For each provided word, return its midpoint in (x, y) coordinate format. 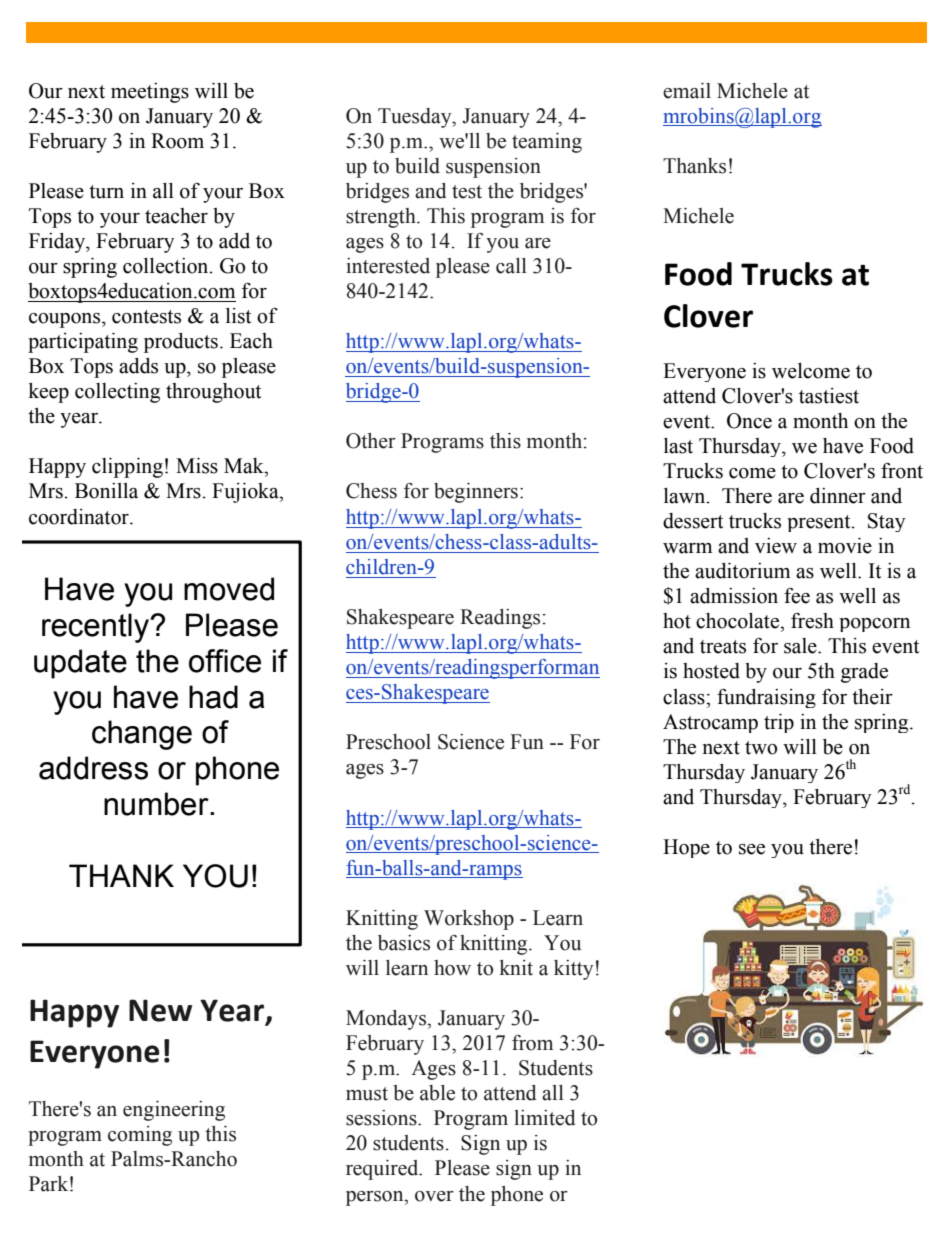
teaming (547, 143)
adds (138, 366)
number (157, 804)
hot (677, 621)
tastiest (829, 396)
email (687, 91)
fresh (812, 621)
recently (96, 628)
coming (140, 1136)
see (752, 849)
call (511, 266)
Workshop (469, 920)
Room (177, 141)
